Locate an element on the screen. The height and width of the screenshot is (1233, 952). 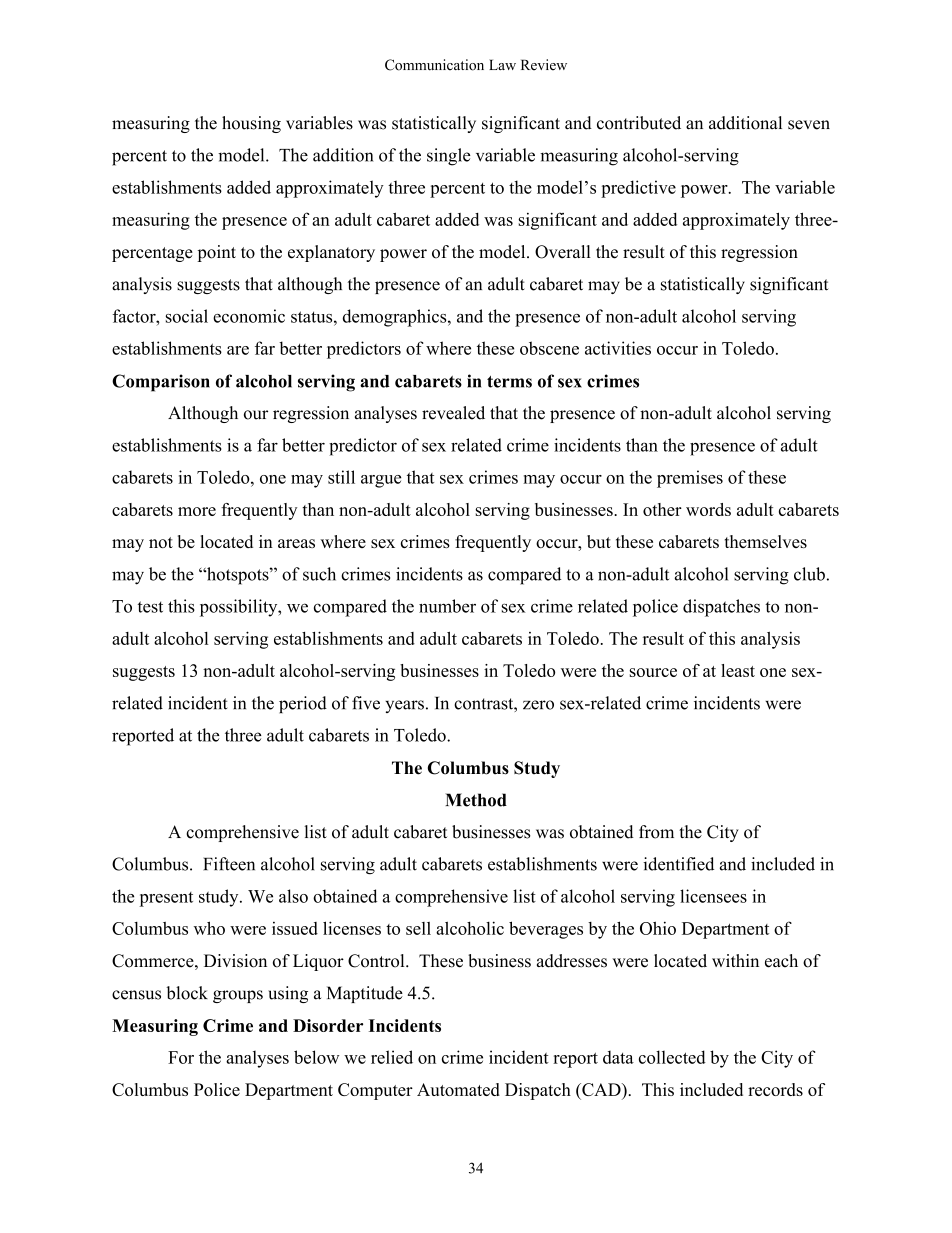
Comparison is located at coordinates (161, 383).
